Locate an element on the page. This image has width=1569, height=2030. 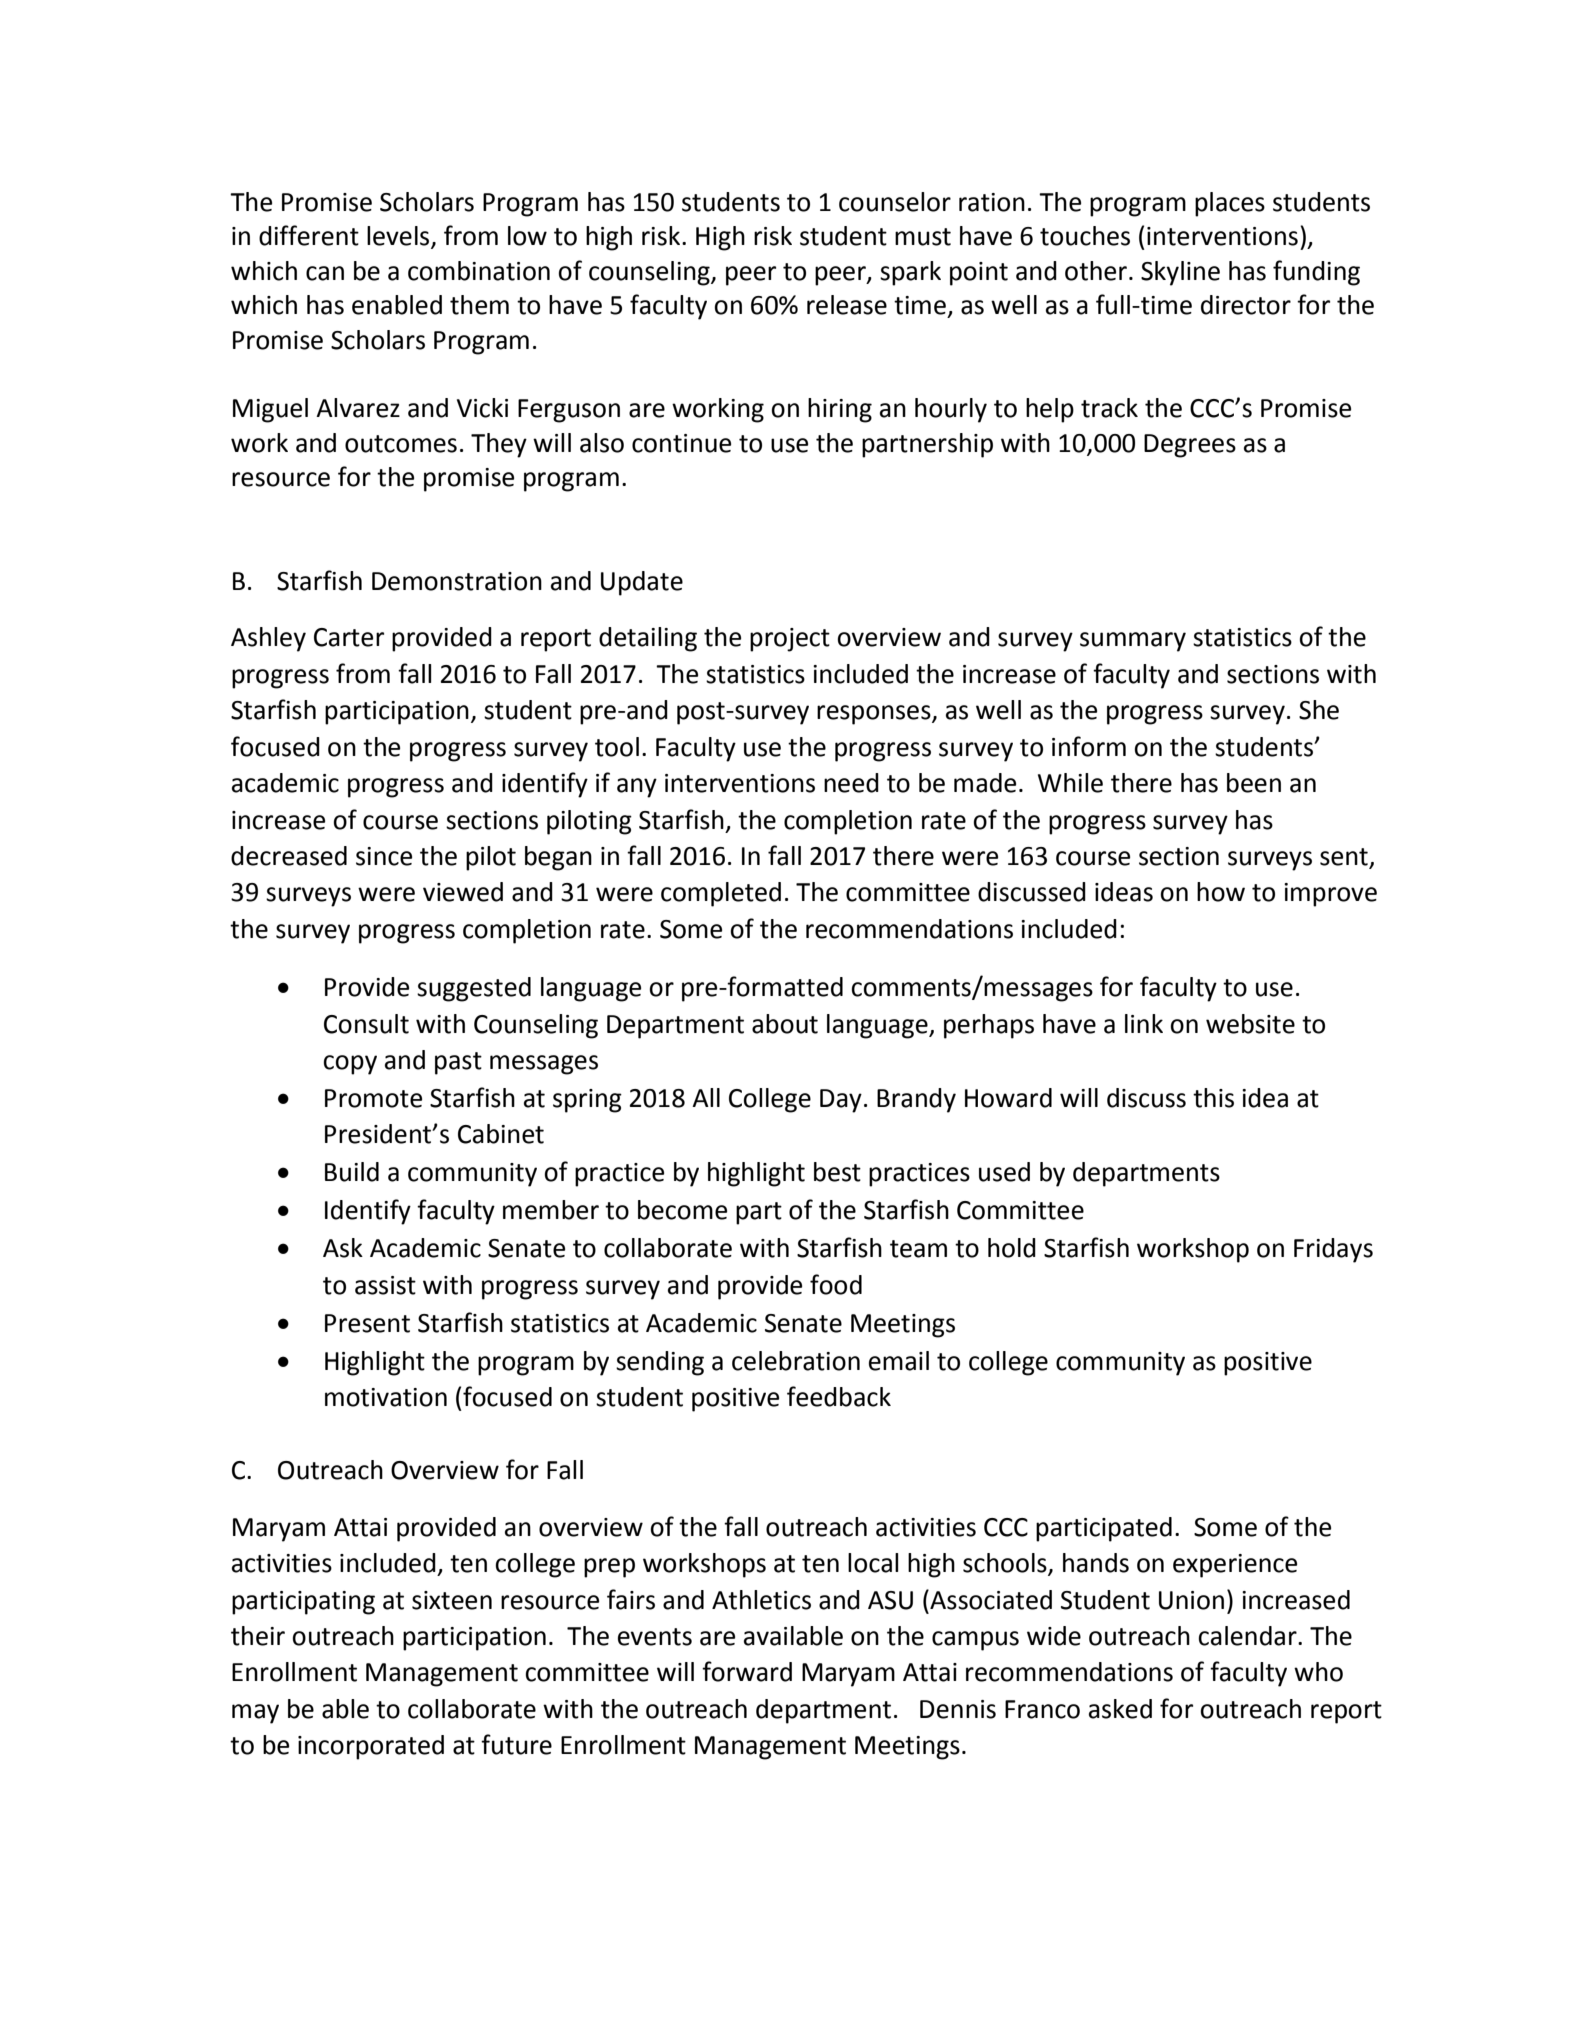
Build is located at coordinates (352, 1172).
